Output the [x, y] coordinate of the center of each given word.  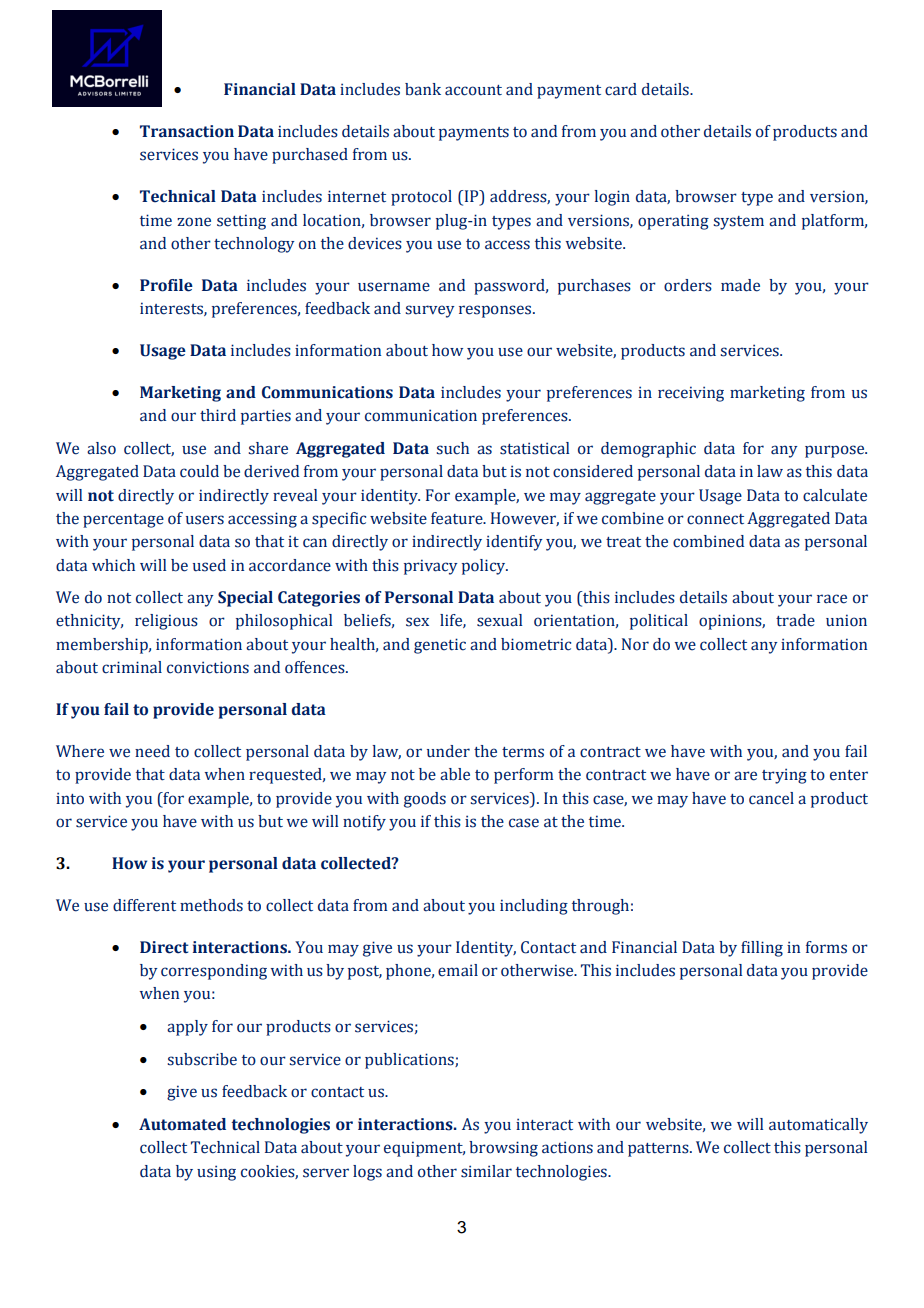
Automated [182, 1124]
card [621, 89]
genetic [440, 646]
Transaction [187, 131]
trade [795, 620]
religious [166, 622]
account [473, 90]
